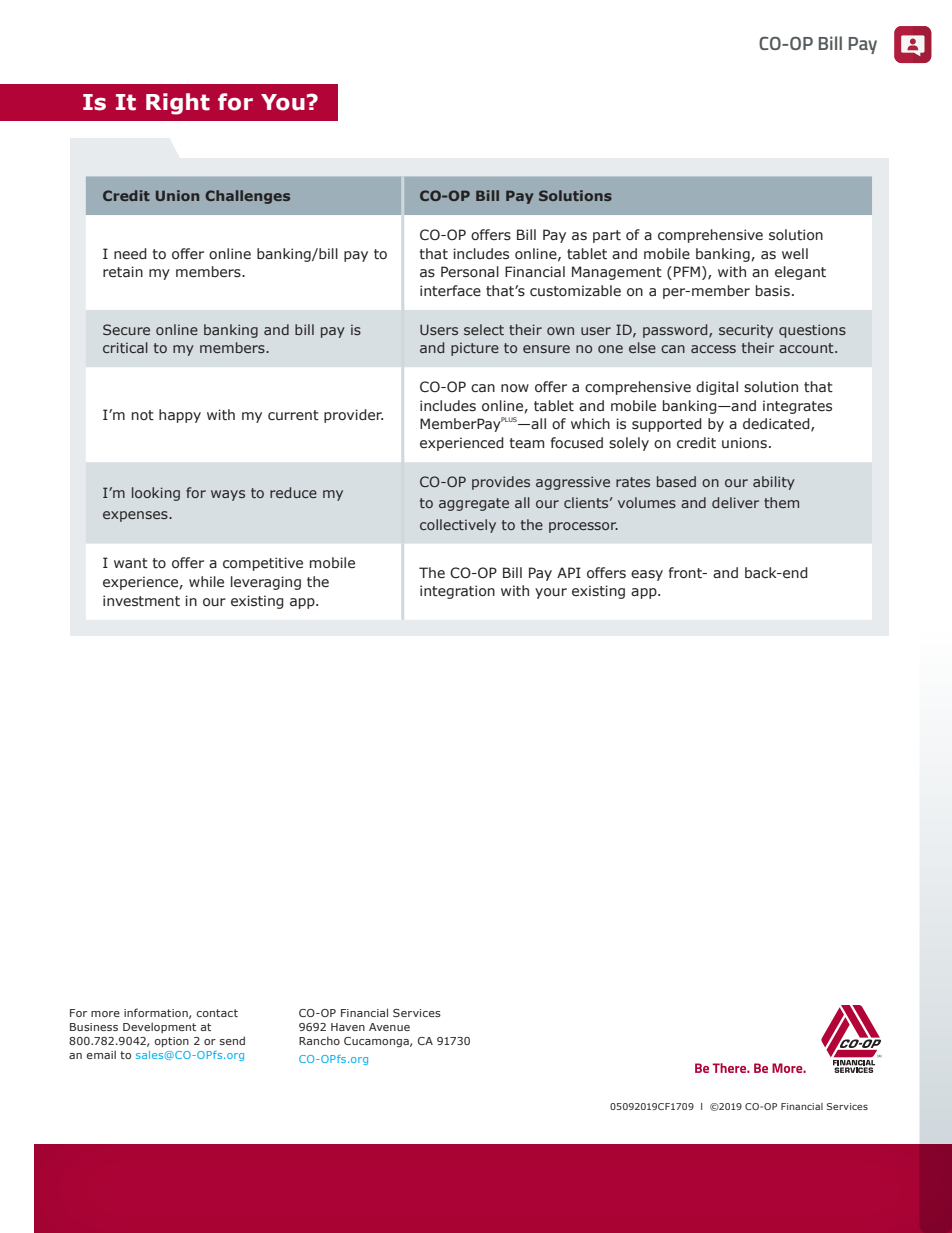  What do you see at coordinates (457, 592) in the screenshot?
I see `integration` at bounding box center [457, 592].
